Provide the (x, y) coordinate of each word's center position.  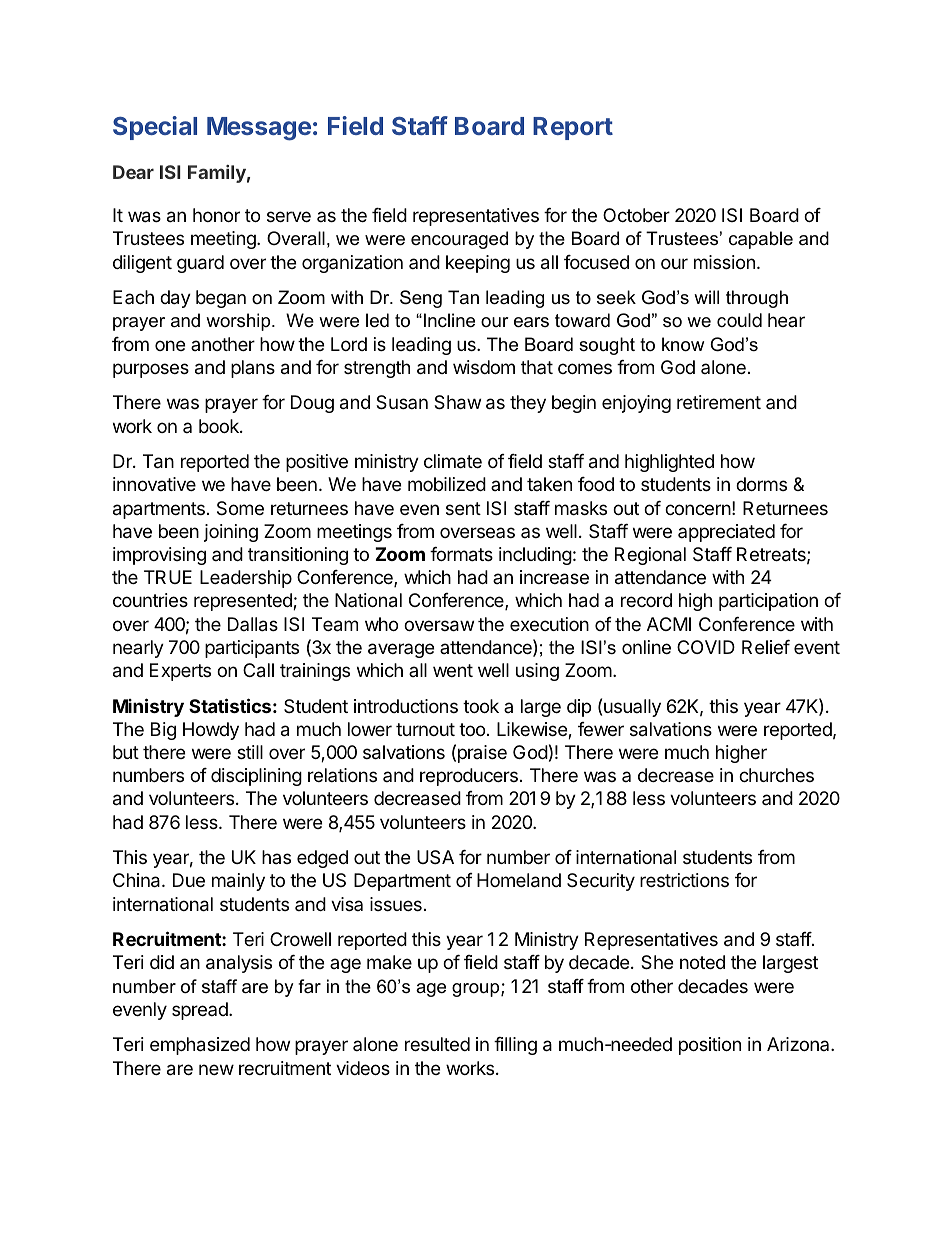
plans (253, 369)
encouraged (459, 240)
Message (259, 129)
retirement (719, 402)
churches (776, 775)
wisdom (484, 367)
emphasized (200, 1046)
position (710, 1046)
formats (461, 554)
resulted (437, 1044)
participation (768, 602)
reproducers (469, 777)
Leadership (246, 579)
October (636, 215)
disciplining (256, 777)
